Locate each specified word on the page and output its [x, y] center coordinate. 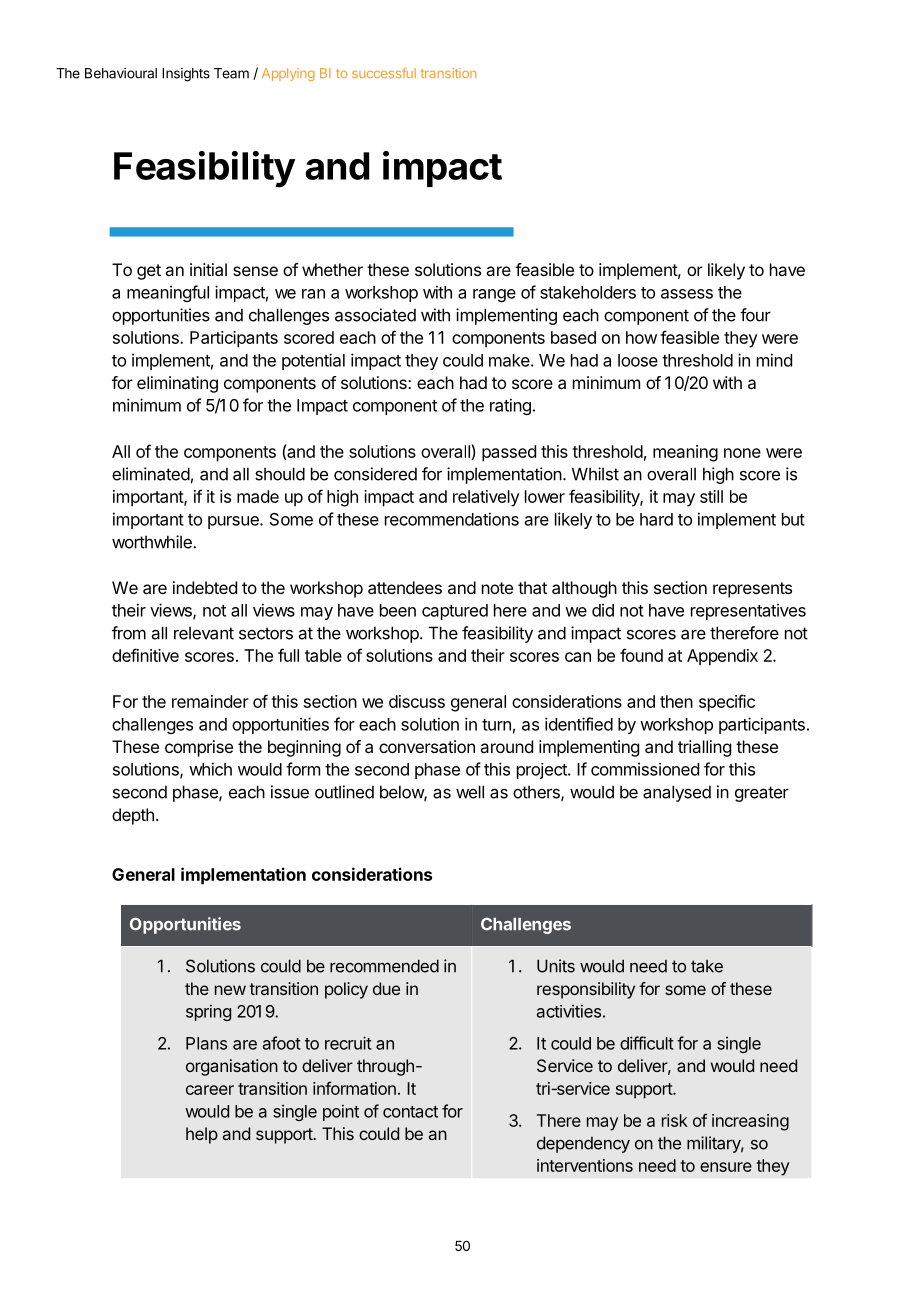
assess [687, 294]
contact [410, 1112]
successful [384, 73]
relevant [204, 633]
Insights [186, 75]
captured [455, 612]
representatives [748, 611]
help [202, 1135]
